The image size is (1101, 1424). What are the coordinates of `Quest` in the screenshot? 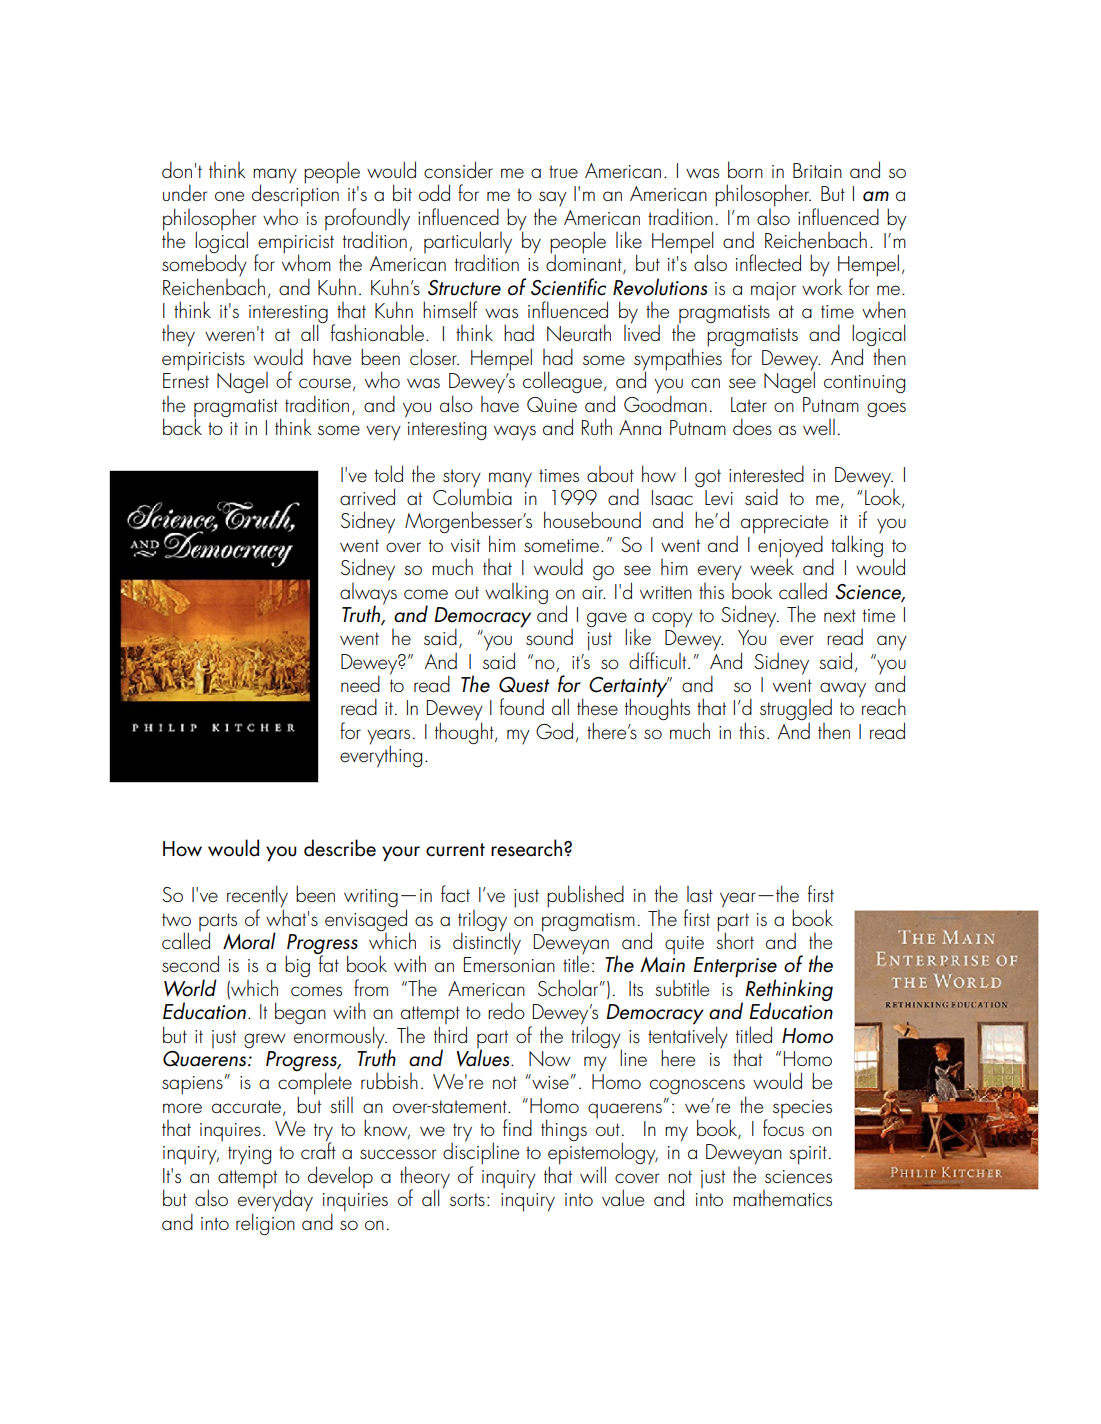 It's located at (524, 685).
